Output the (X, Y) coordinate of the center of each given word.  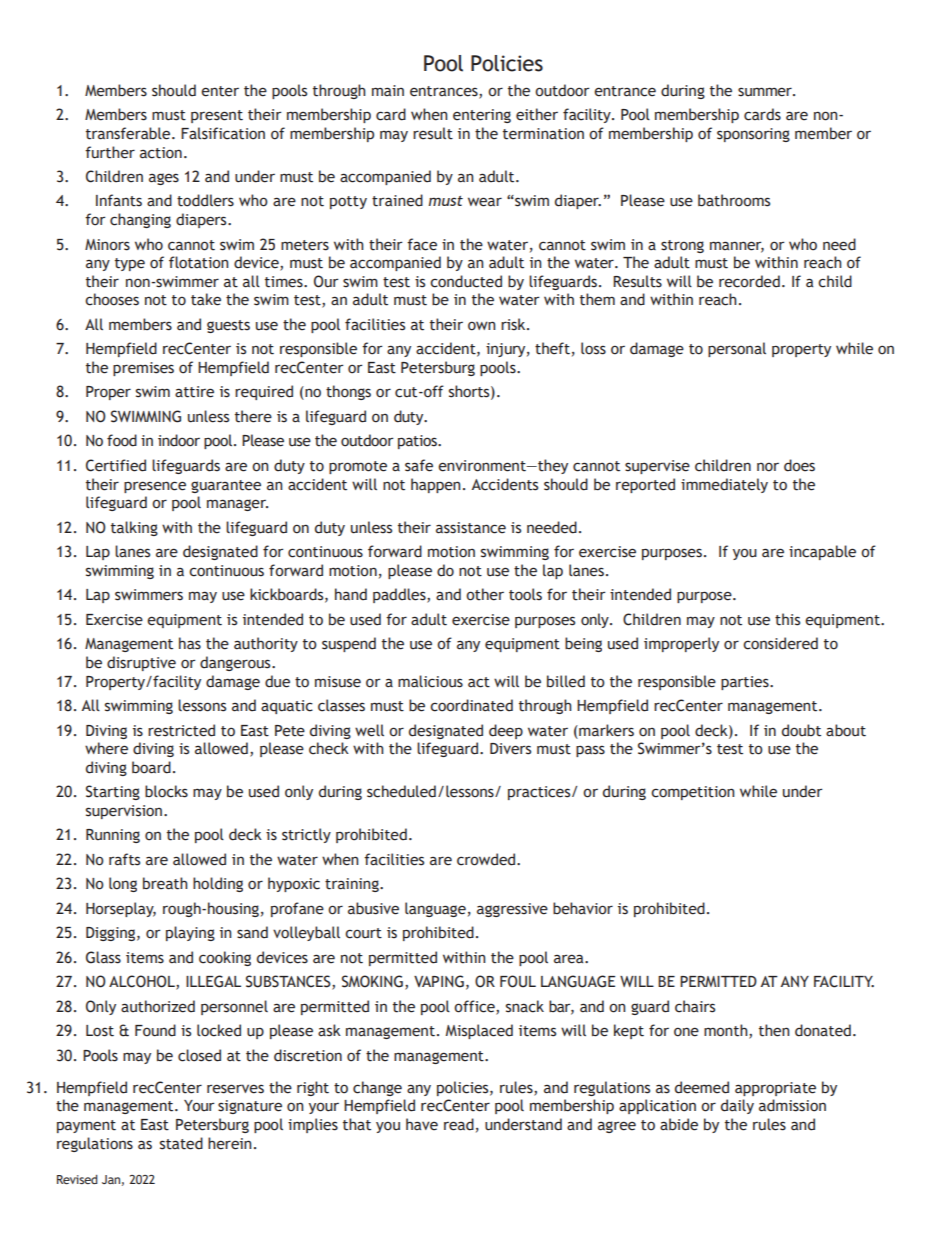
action (161, 153)
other (485, 594)
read (459, 1124)
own (481, 326)
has (190, 643)
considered (780, 643)
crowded (487, 859)
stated (181, 1143)
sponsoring (753, 135)
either (537, 114)
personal (737, 349)
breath (165, 883)
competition (692, 793)
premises (143, 369)
